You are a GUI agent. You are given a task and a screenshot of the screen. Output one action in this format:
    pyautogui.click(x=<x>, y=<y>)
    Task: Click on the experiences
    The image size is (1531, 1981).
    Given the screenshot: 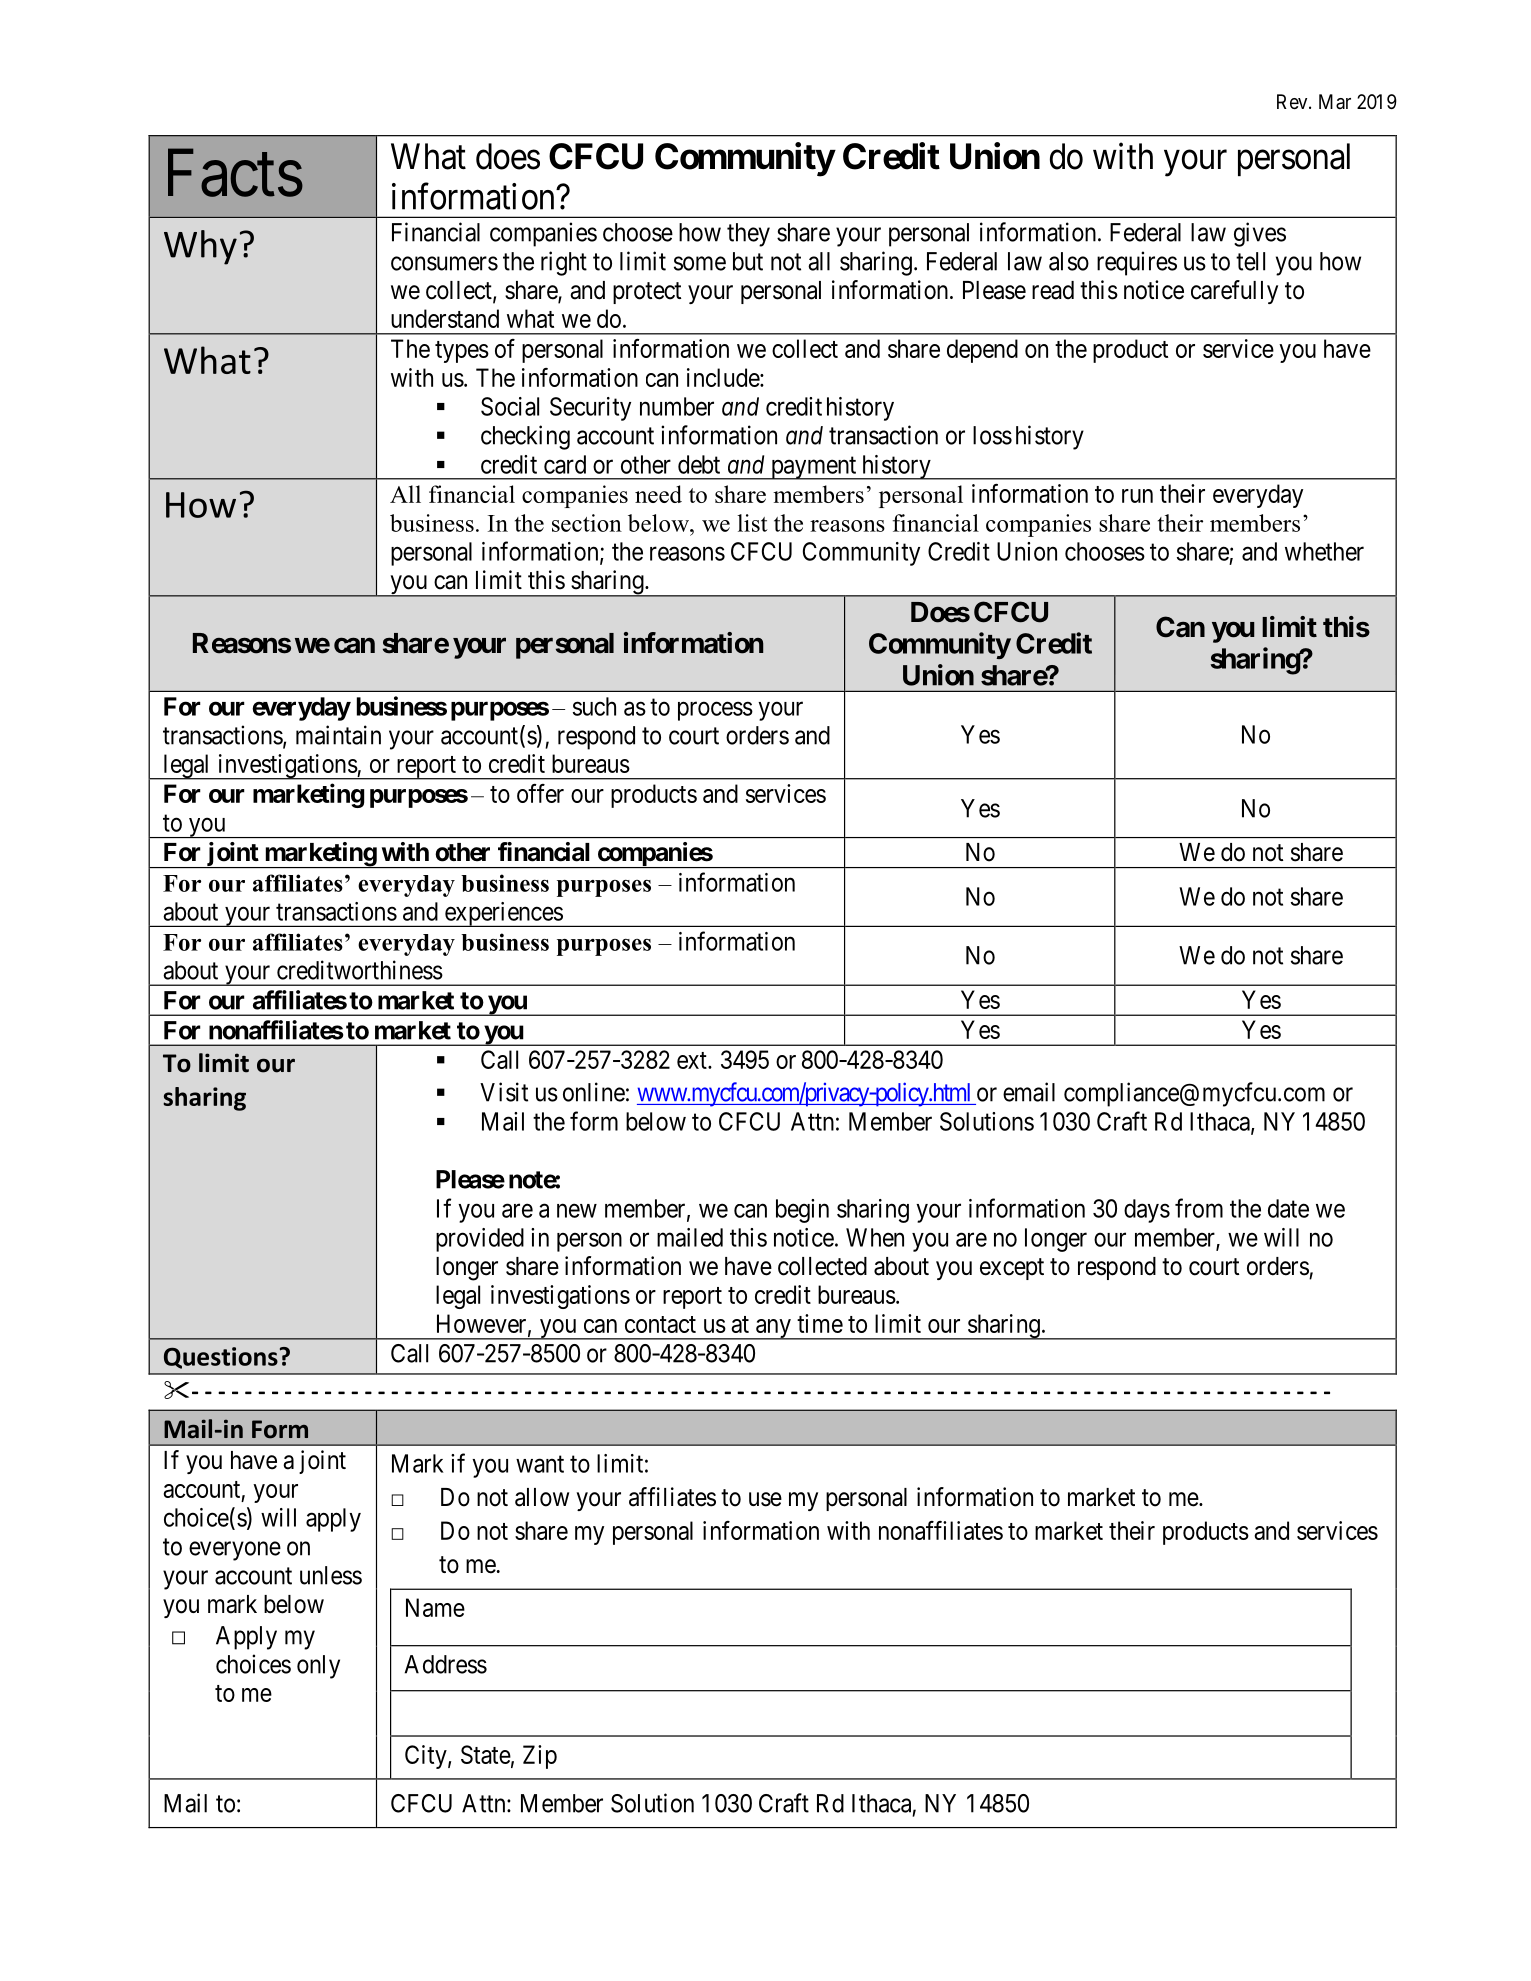 What is the action you would take?
    pyautogui.click(x=503, y=914)
